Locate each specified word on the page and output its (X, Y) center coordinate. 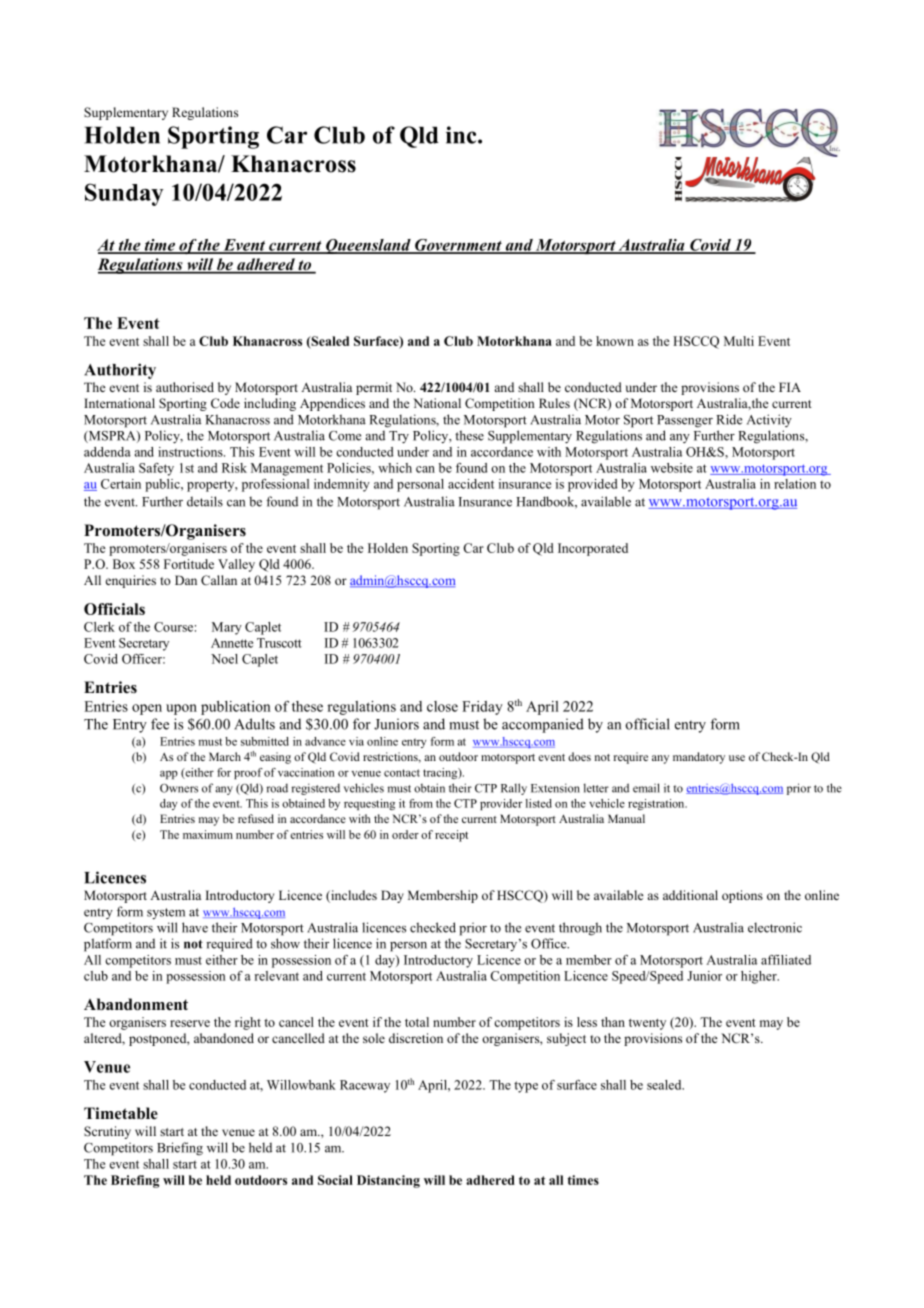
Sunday (124, 194)
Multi (739, 341)
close (442, 706)
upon (181, 709)
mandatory (699, 758)
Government (458, 246)
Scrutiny (107, 1132)
